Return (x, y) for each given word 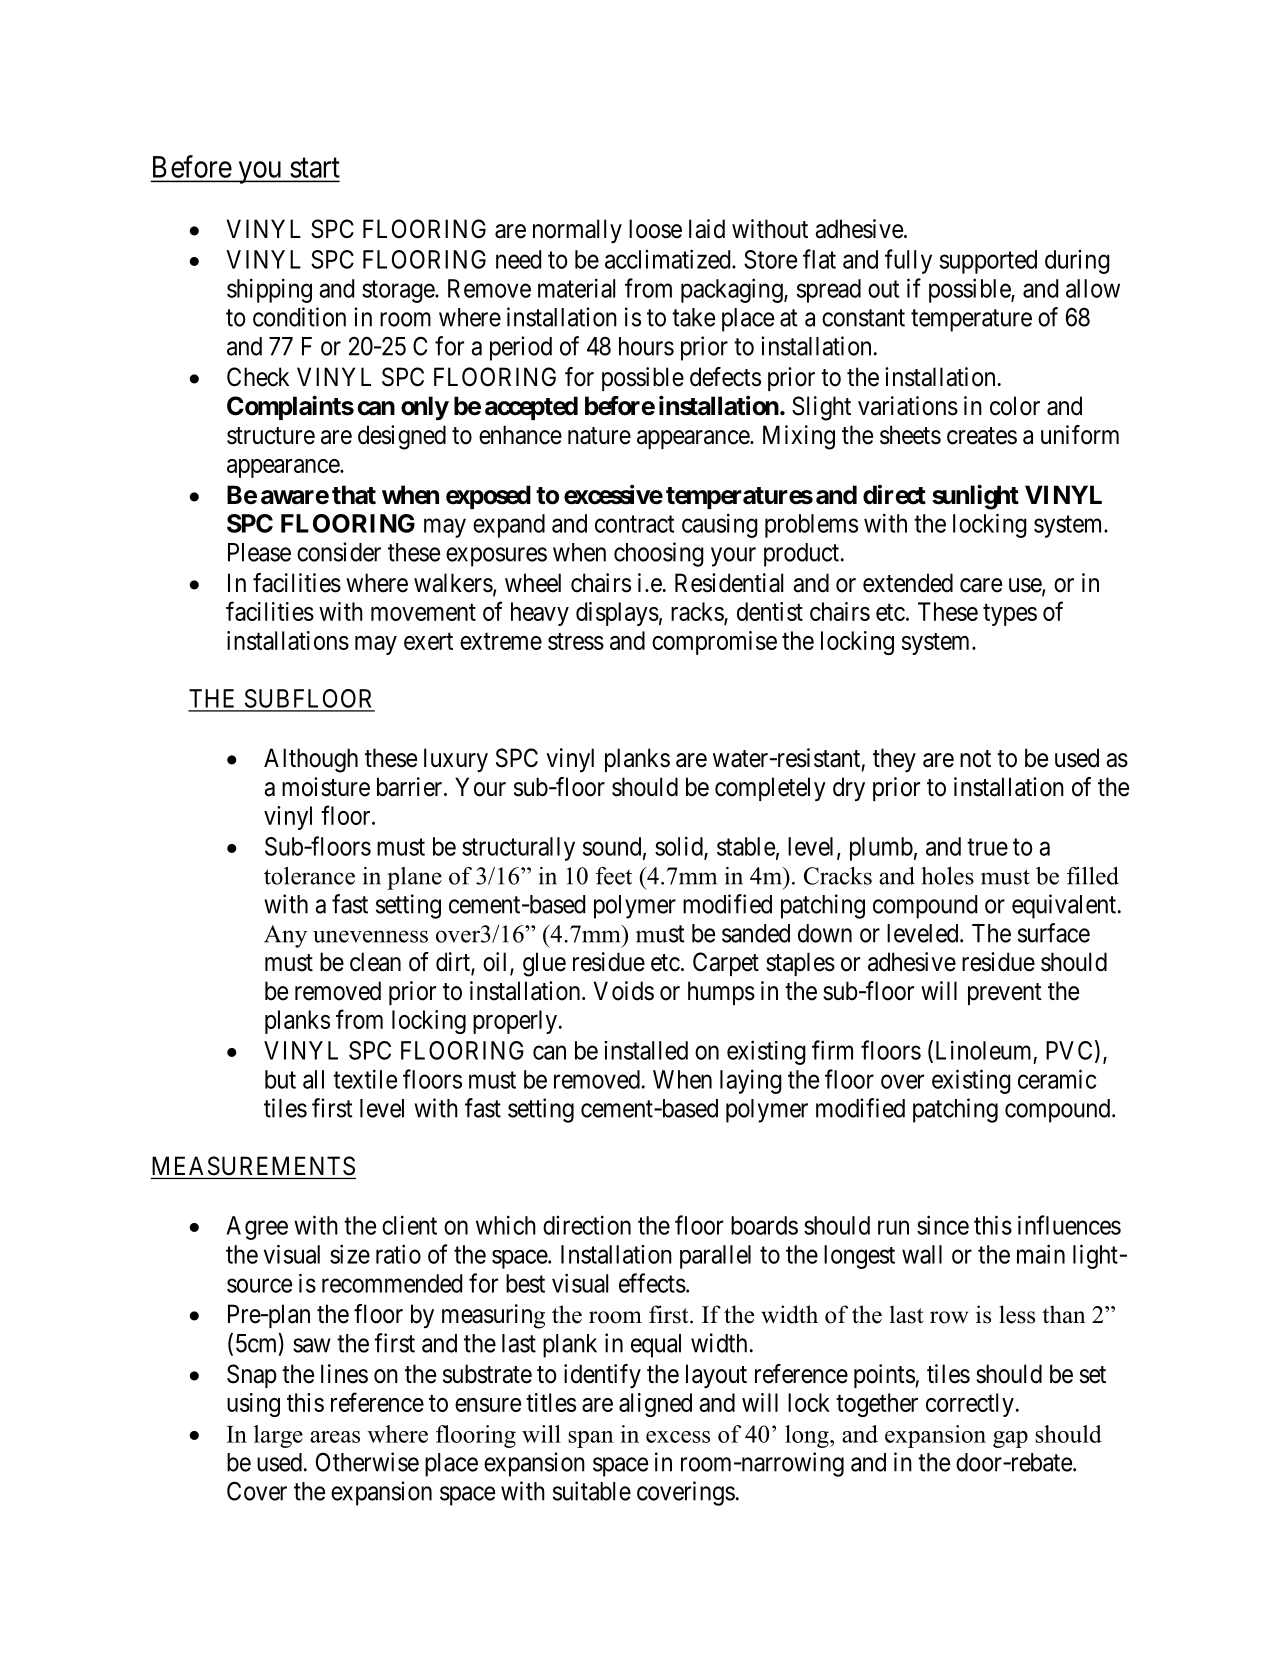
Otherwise (367, 1462)
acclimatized (669, 259)
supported (988, 262)
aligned (655, 1405)
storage (399, 291)
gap (1010, 1439)
